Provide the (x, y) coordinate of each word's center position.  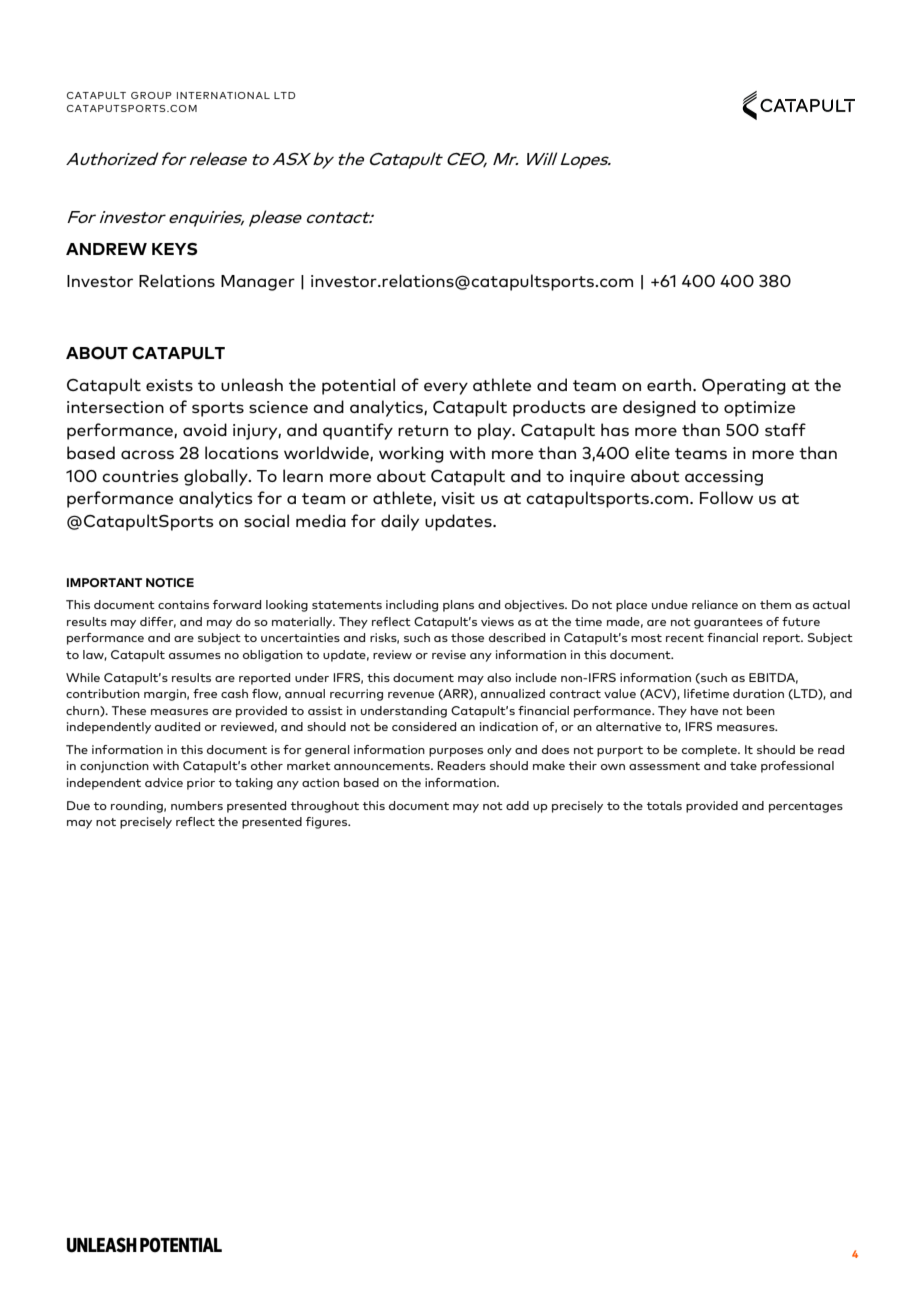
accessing (724, 478)
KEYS (175, 249)
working (411, 454)
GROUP (151, 95)
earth (670, 384)
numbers (197, 805)
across (147, 454)
